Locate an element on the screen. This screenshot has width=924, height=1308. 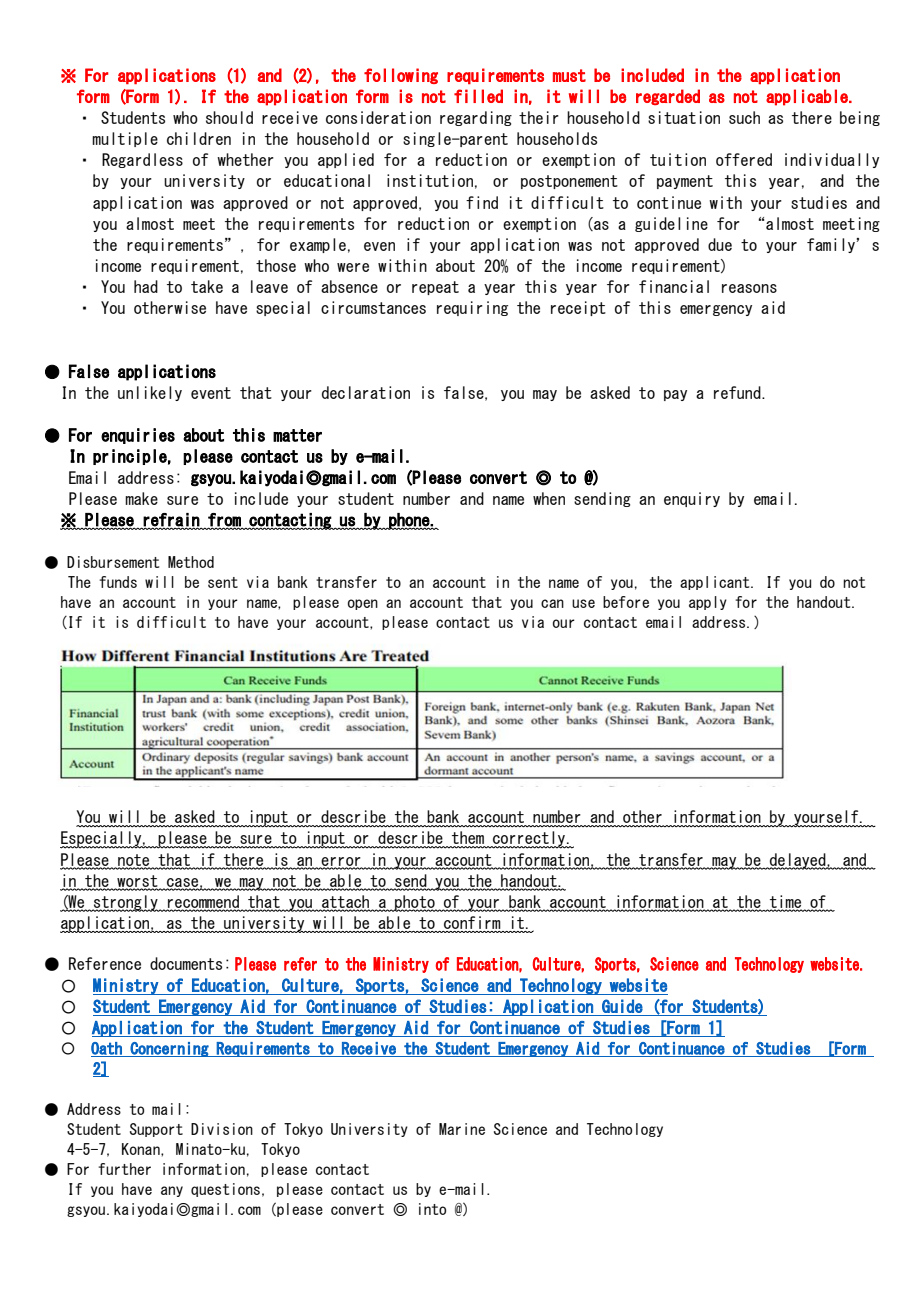
documents is located at coordinates (186, 963).
